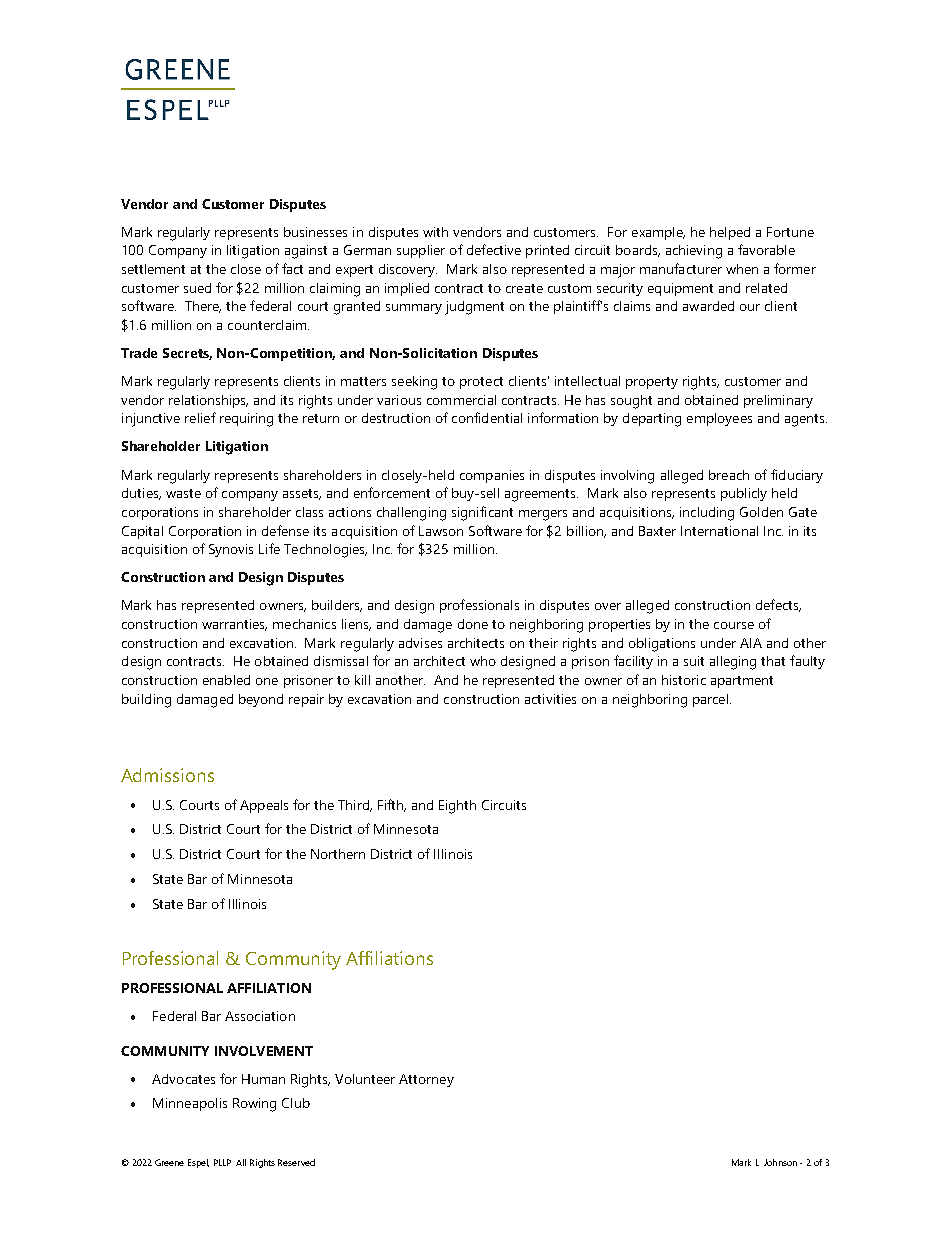 This screenshot has height=1233, width=952. What do you see at coordinates (780, 1162) in the screenshot?
I see `Johnson` at bounding box center [780, 1162].
